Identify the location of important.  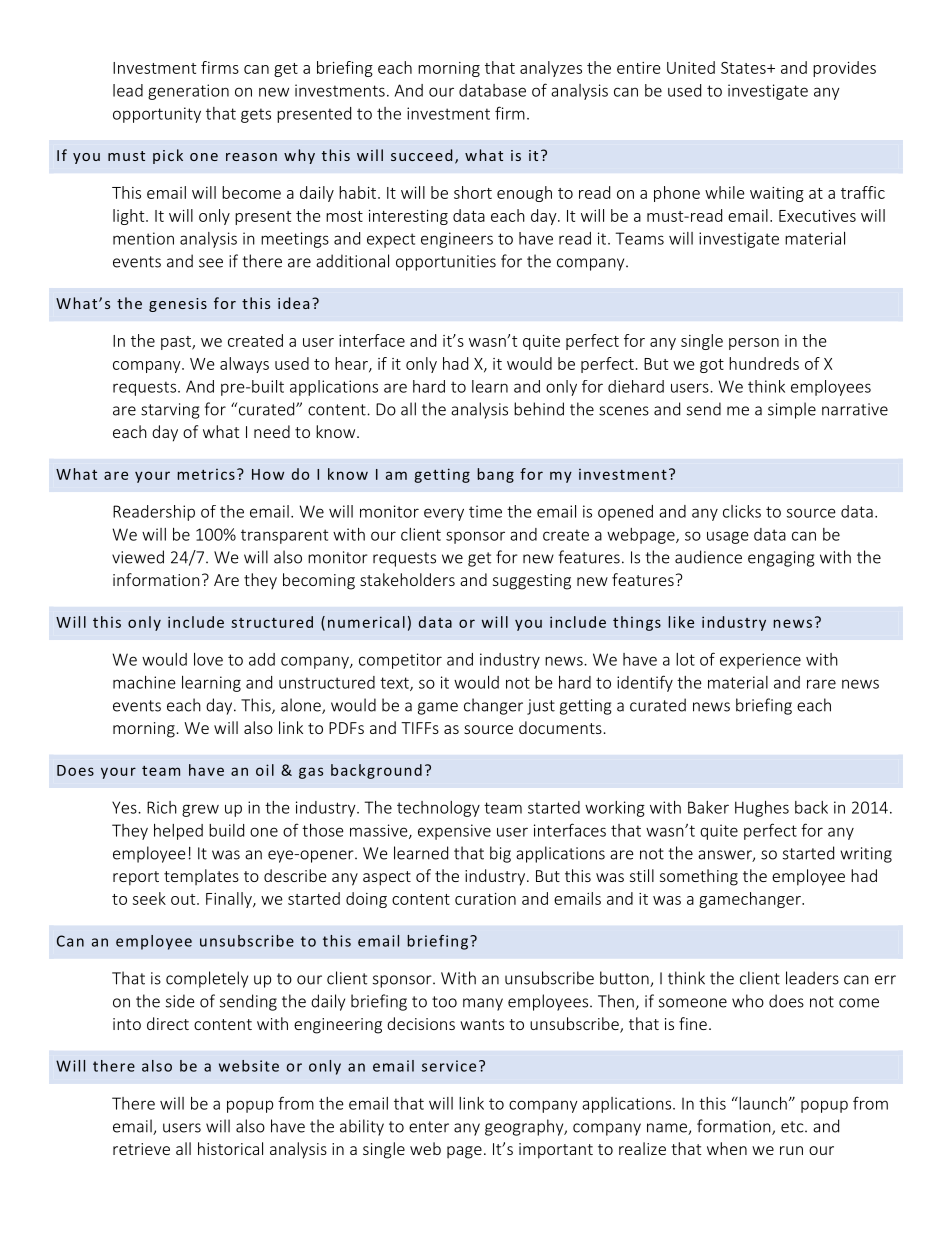
(556, 1151).
